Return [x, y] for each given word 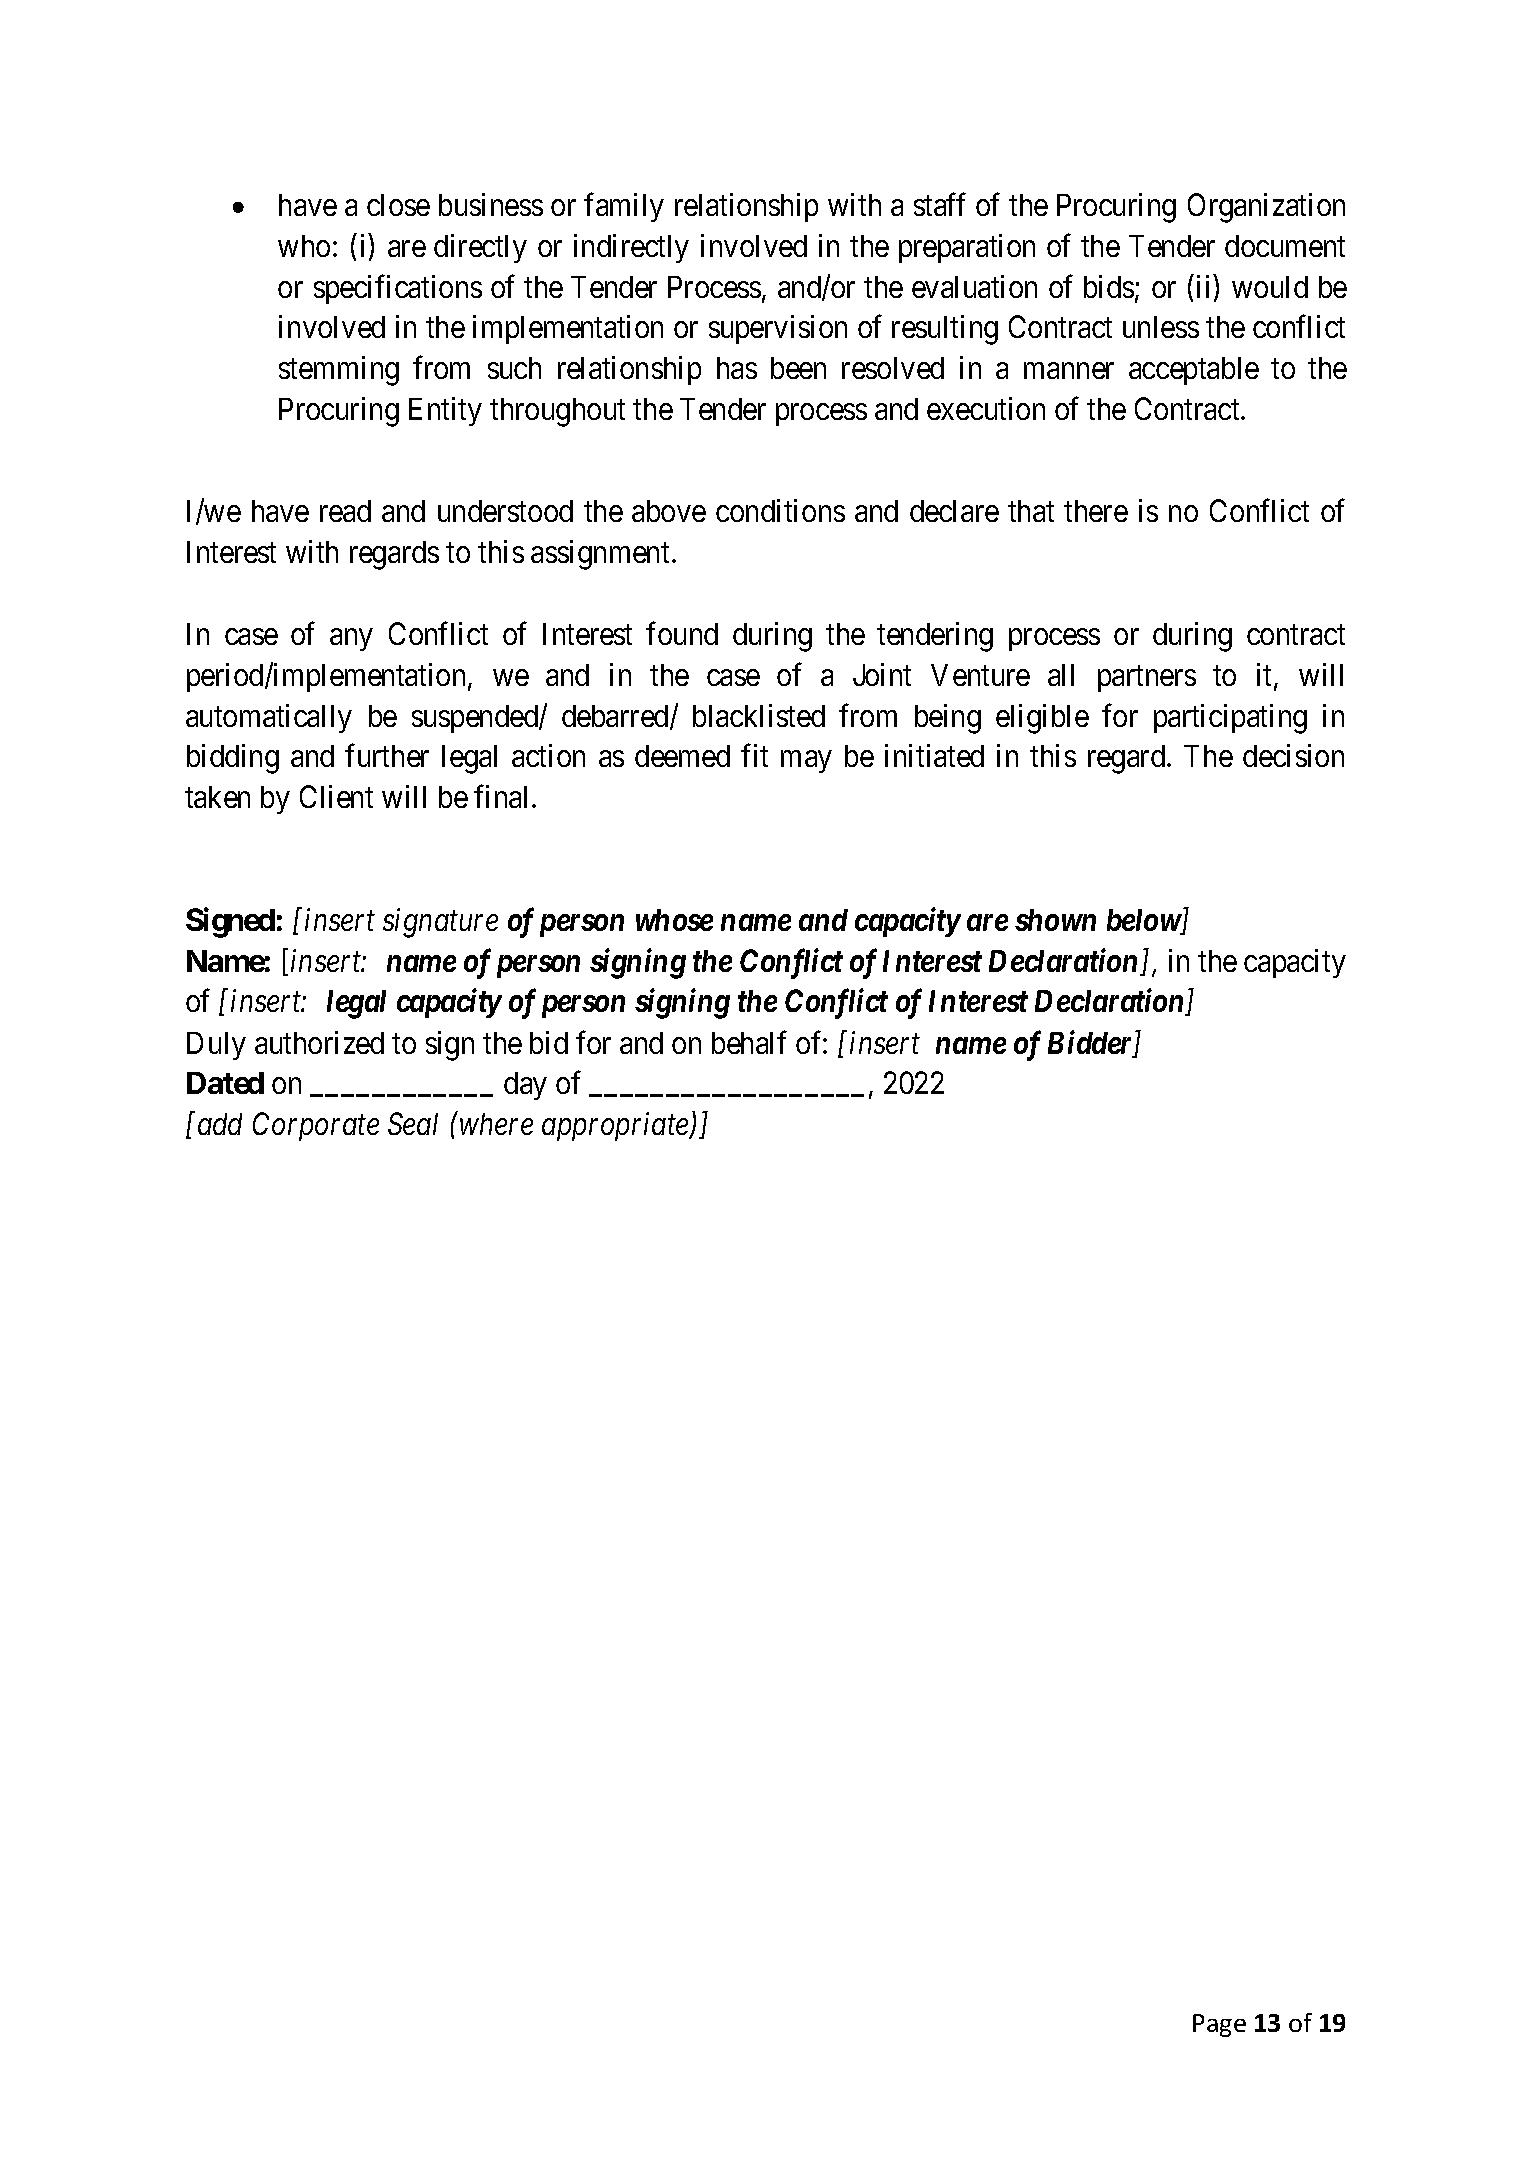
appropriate [616, 1127]
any [351, 640]
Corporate [316, 1127]
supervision [778, 329]
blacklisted [759, 715]
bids [1109, 286]
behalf [749, 1042]
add [220, 1124]
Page [1219, 2025]
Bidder [1091, 1043]
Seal [413, 1123]
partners [1147, 679]
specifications [398, 289]
